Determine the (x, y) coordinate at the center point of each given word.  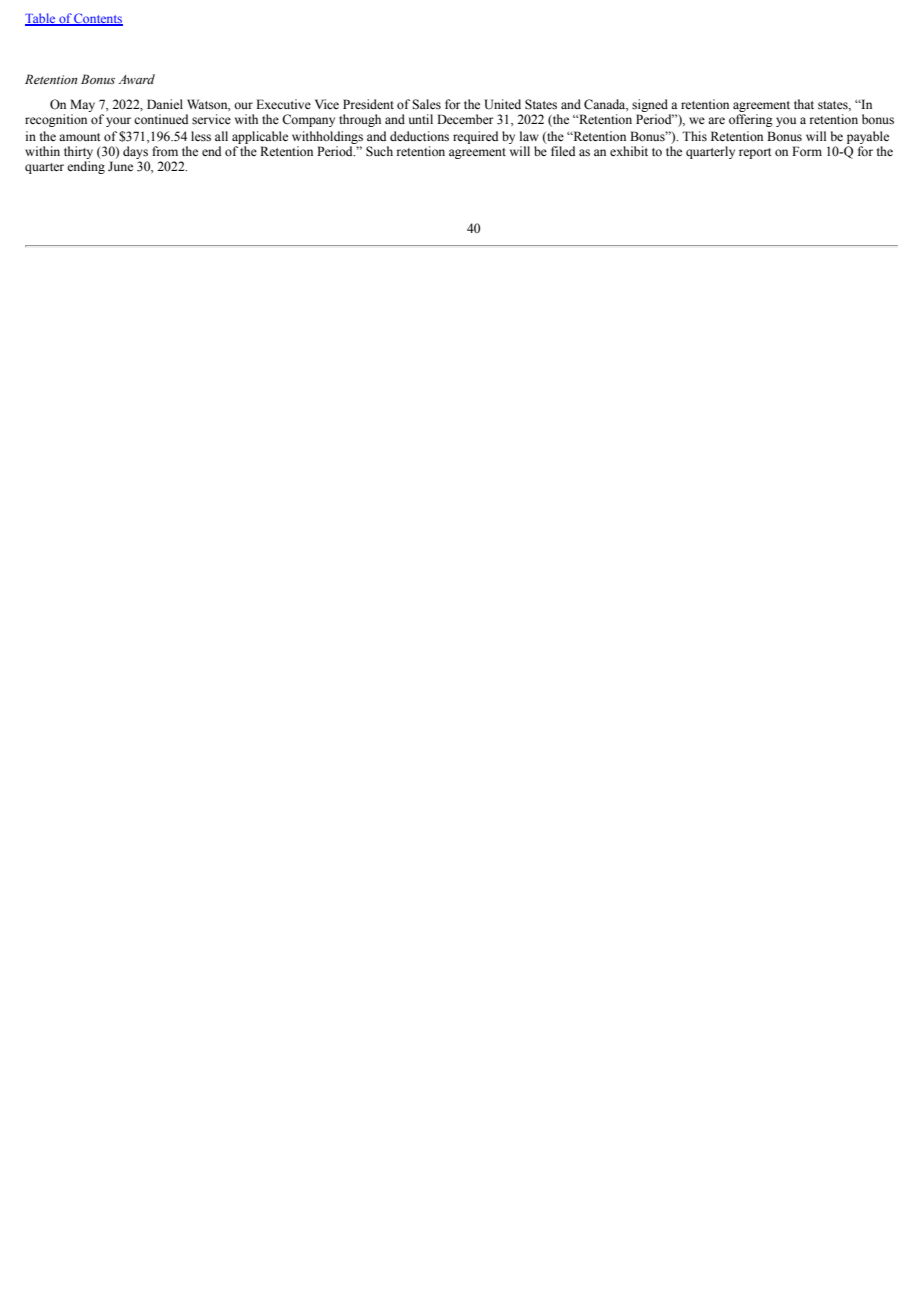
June (120, 166)
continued (161, 119)
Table (41, 19)
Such (379, 151)
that (804, 104)
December (465, 119)
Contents (98, 19)
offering (751, 120)
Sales (426, 104)
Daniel (165, 104)
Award (136, 79)
